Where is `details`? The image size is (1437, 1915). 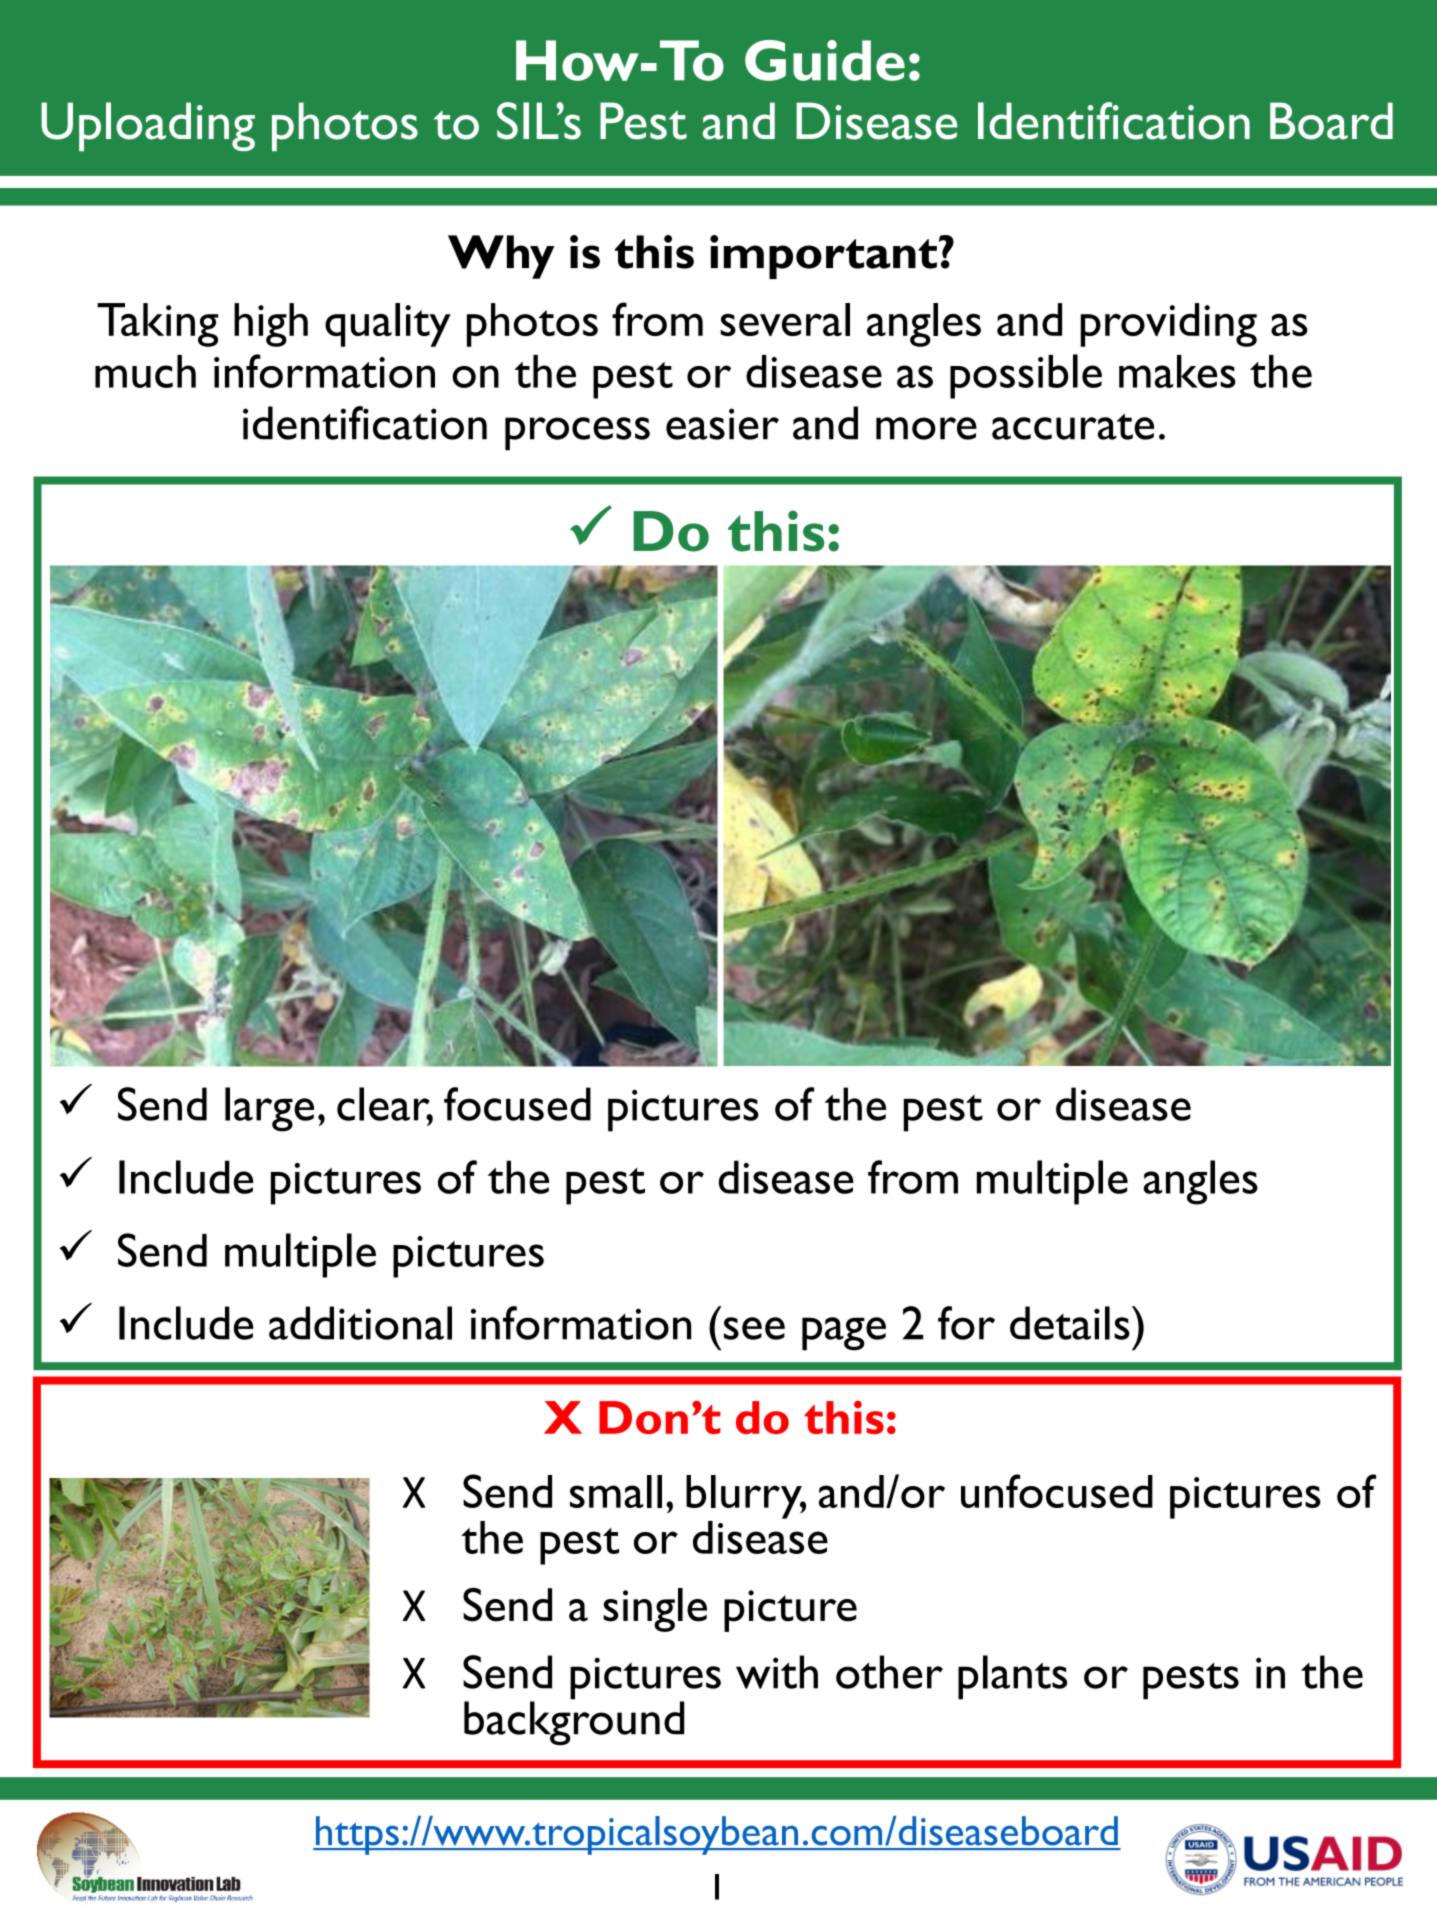 details is located at coordinates (1070, 1323).
